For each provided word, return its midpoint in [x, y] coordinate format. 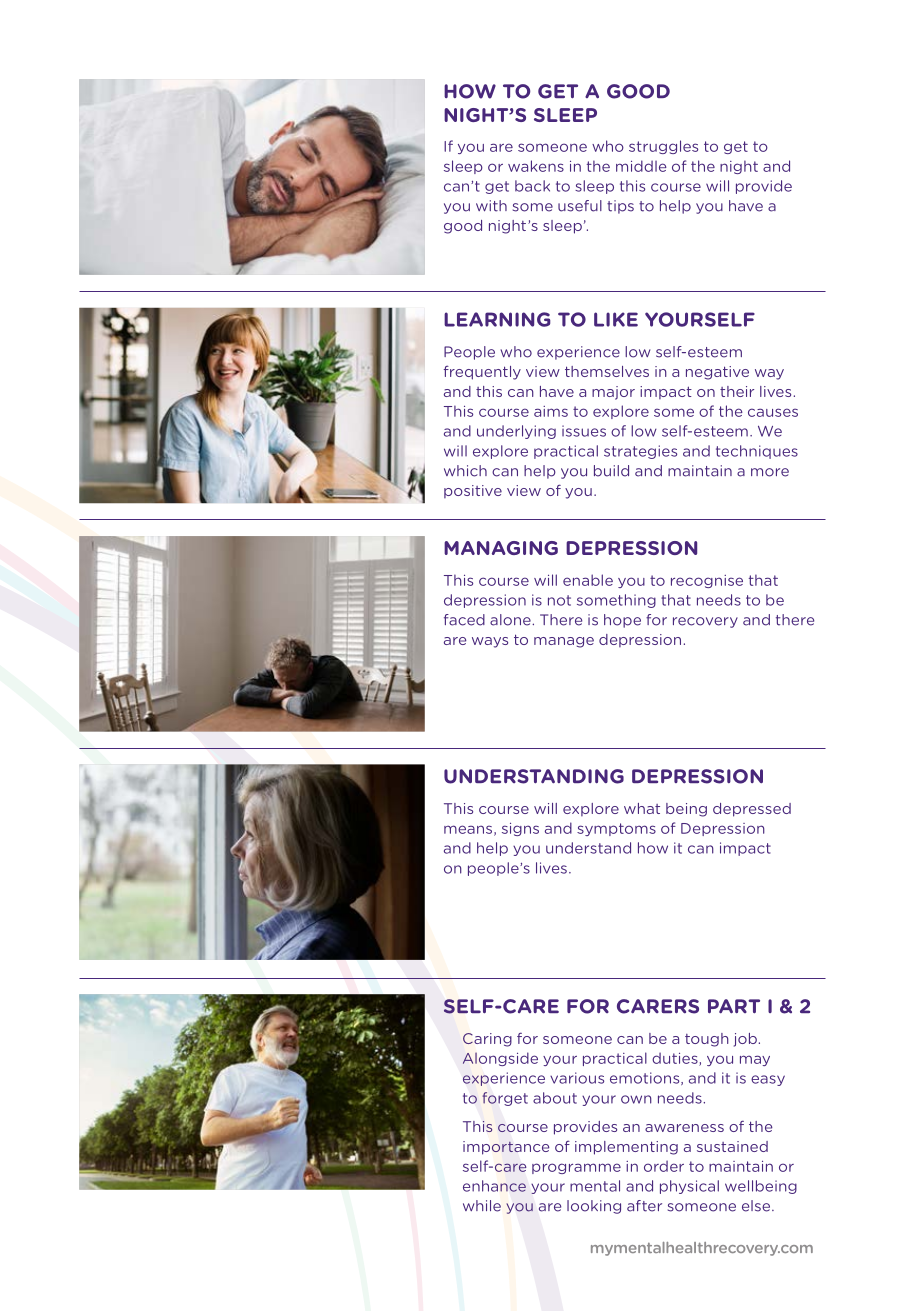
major [613, 393]
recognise [707, 581]
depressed [752, 810]
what [642, 808]
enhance [494, 1186]
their [737, 391]
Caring [487, 1040]
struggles [663, 147]
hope [622, 621]
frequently [482, 372]
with [491, 206]
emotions [646, 1078]
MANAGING [501, 548]
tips [620, 207]
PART [734, 1006]
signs [520, 829]
